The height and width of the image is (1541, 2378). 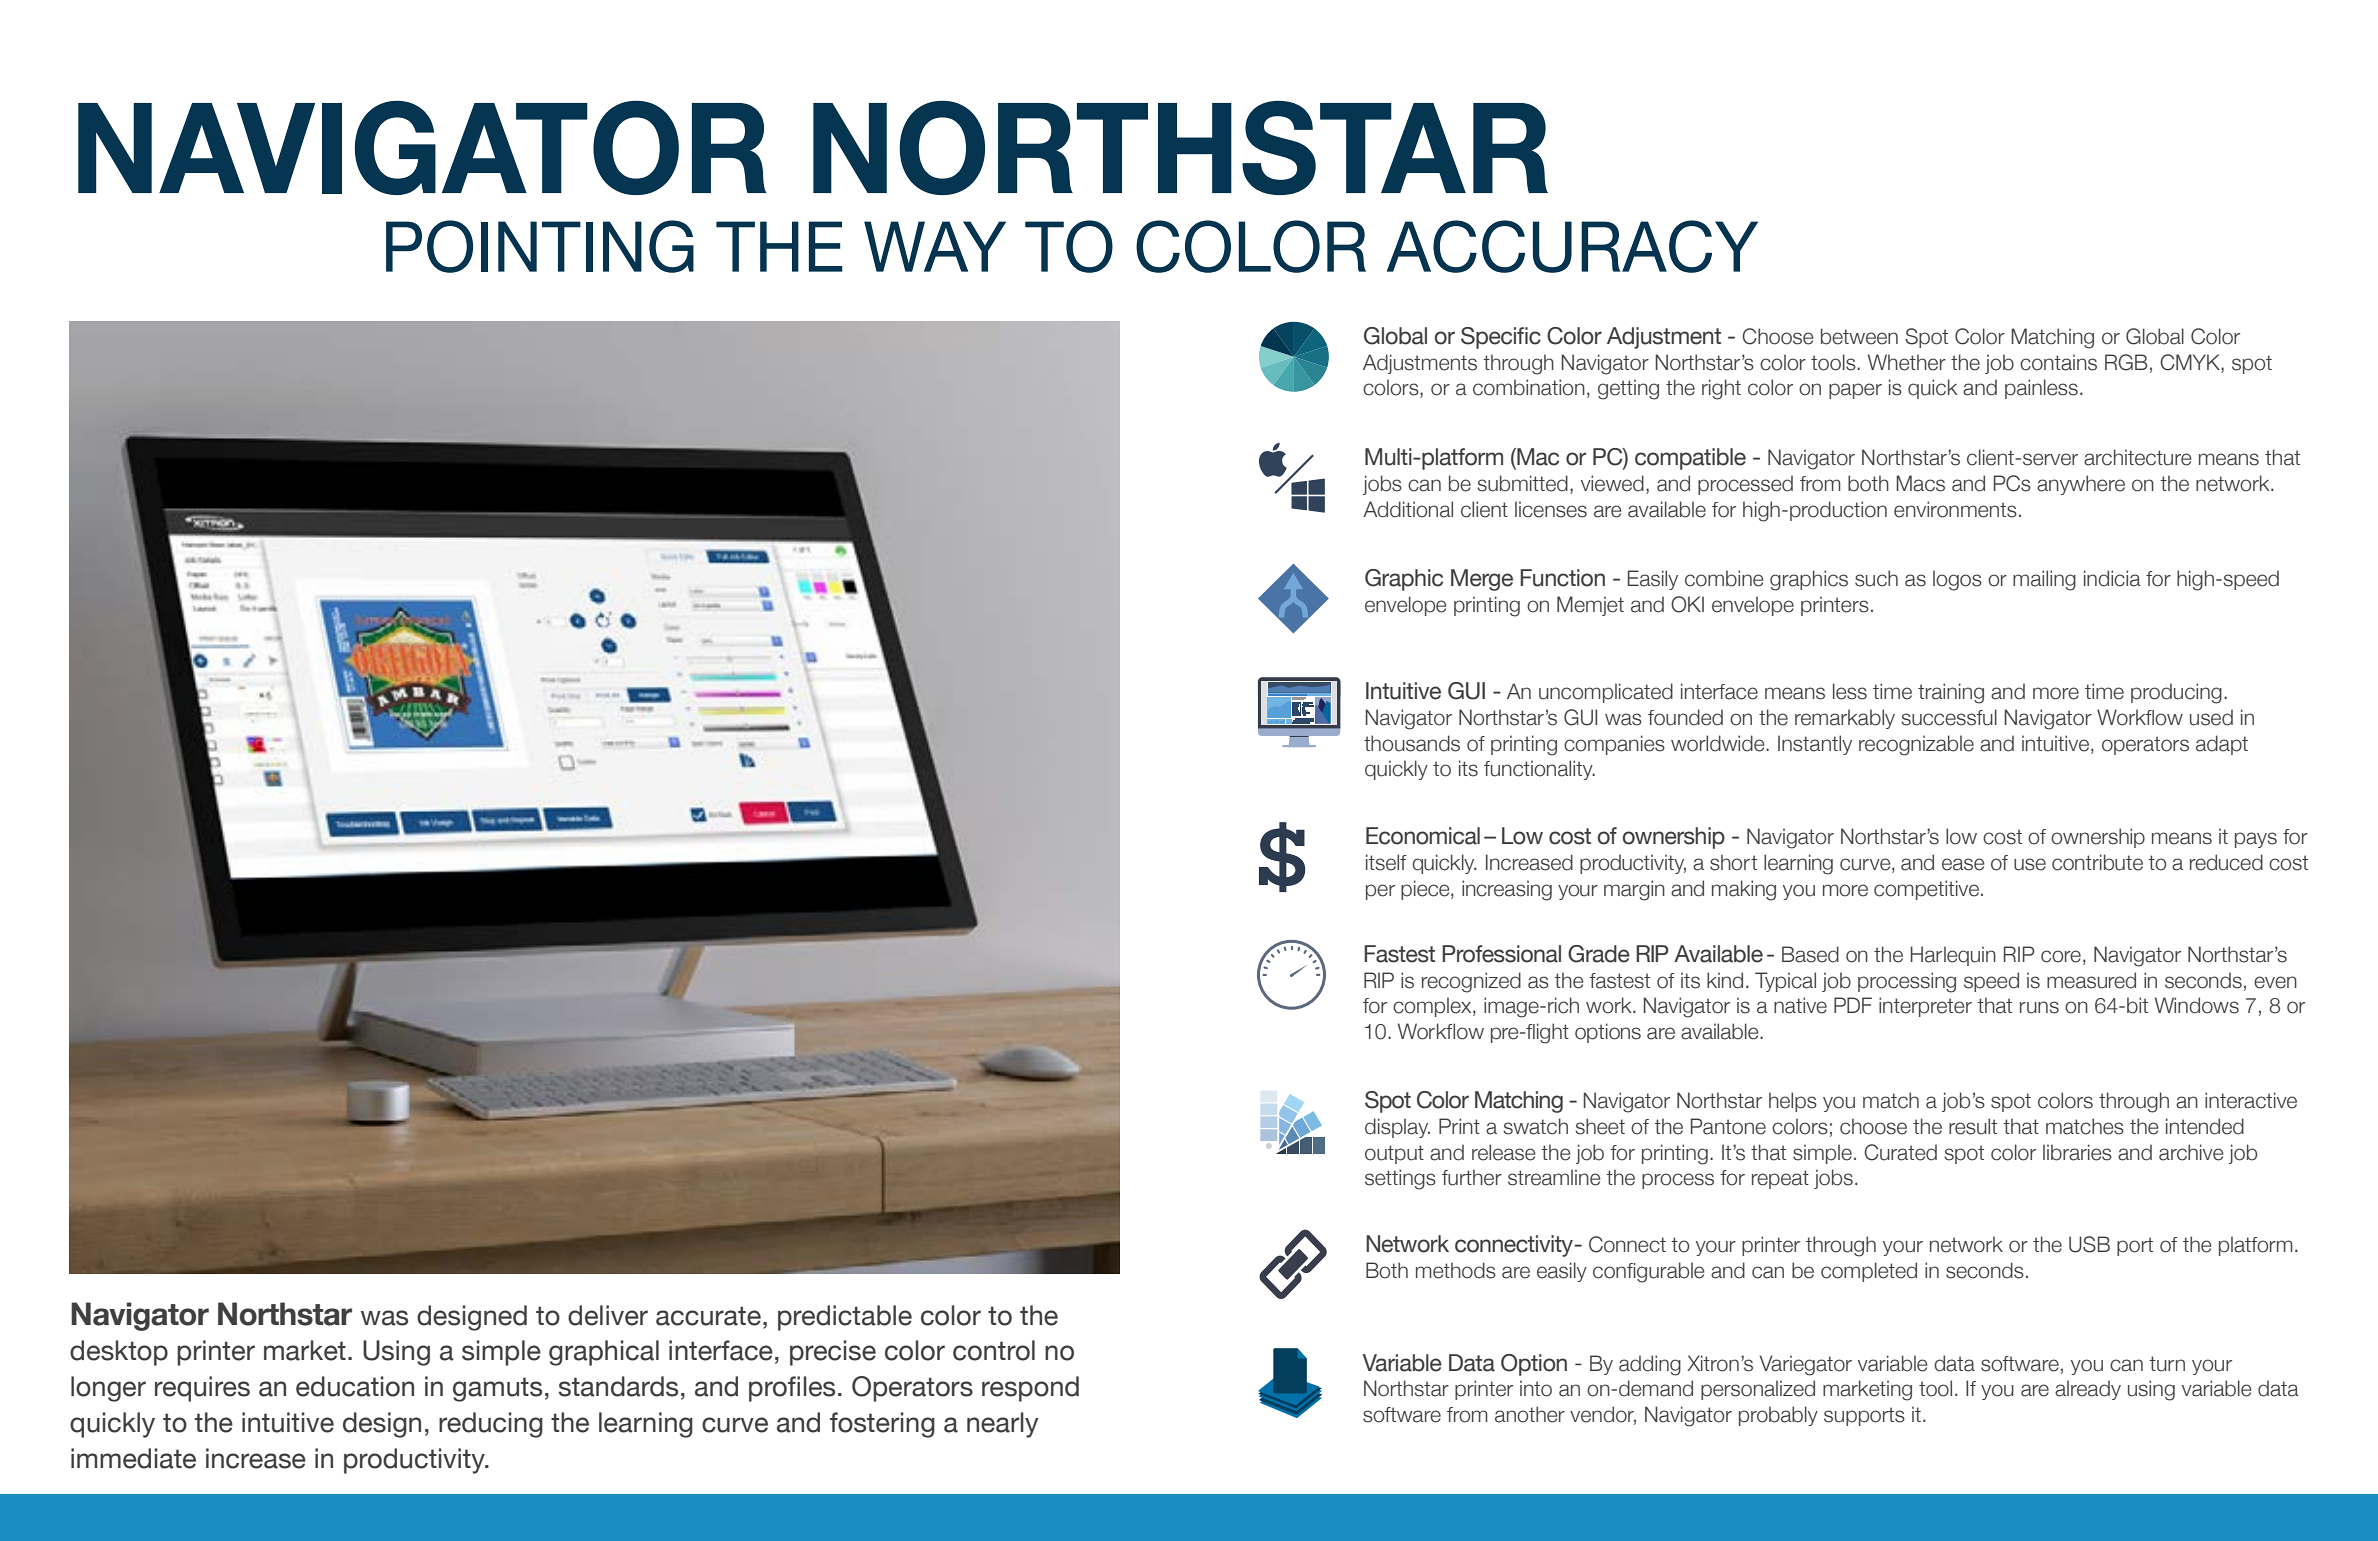 What do you see at coordinates (1471, 982) in the image?
I see `recognized` at bounding box center [1471, 982].
